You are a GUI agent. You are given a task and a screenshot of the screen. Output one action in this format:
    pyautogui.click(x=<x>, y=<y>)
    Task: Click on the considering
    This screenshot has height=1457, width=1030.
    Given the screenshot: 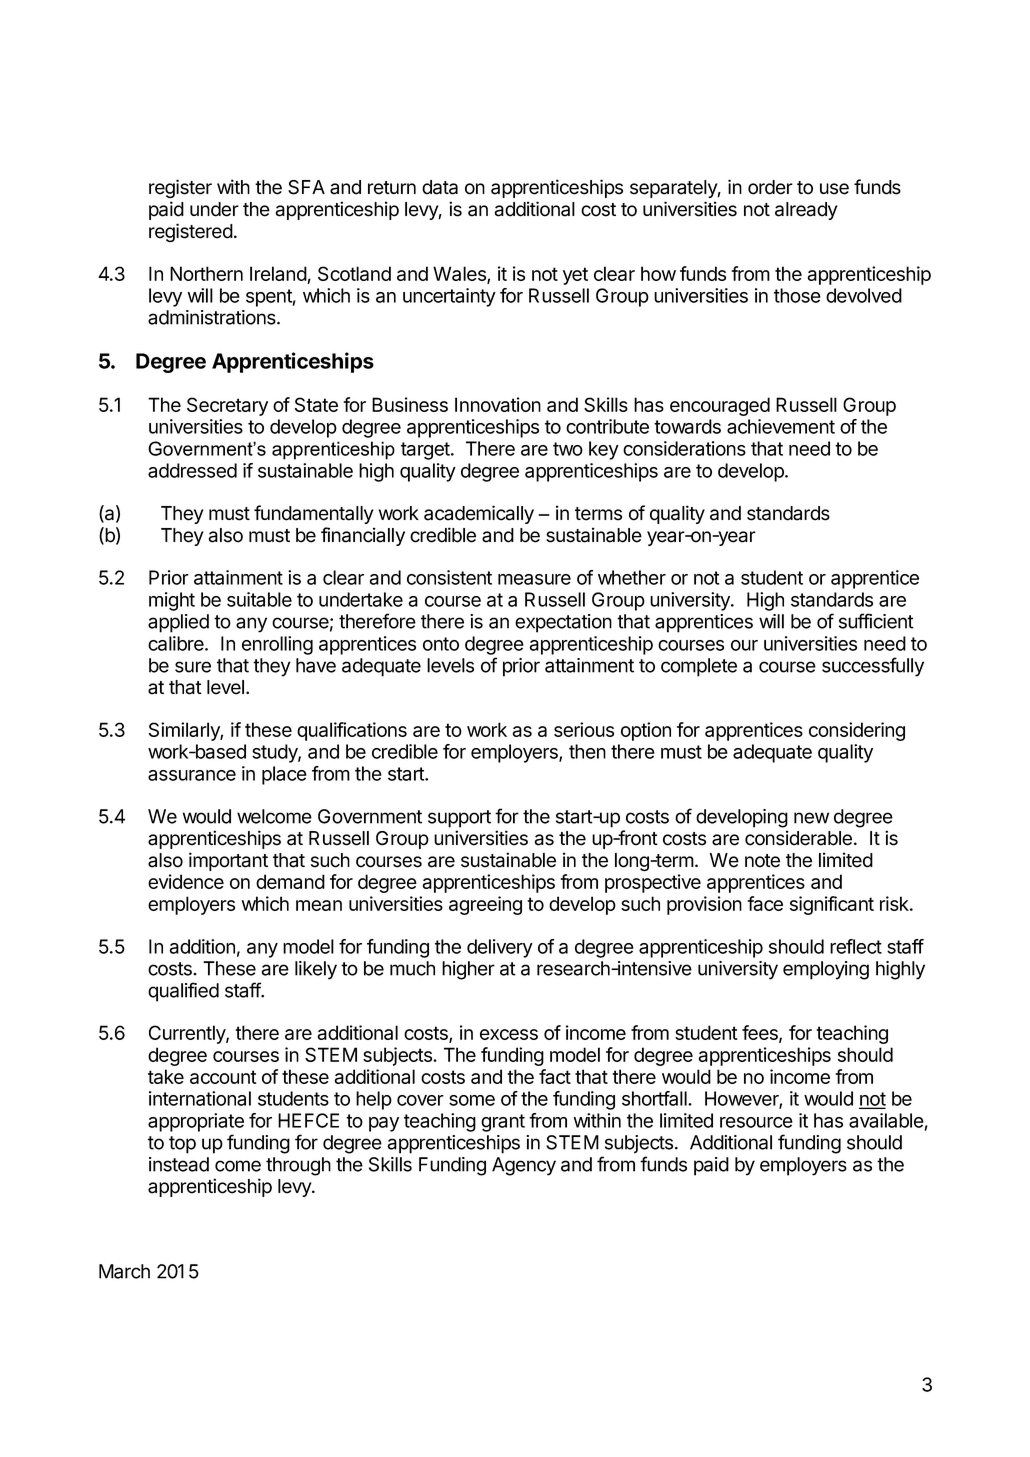 What is the action you would take?
    pyautogui.click(x=857, y=731)
